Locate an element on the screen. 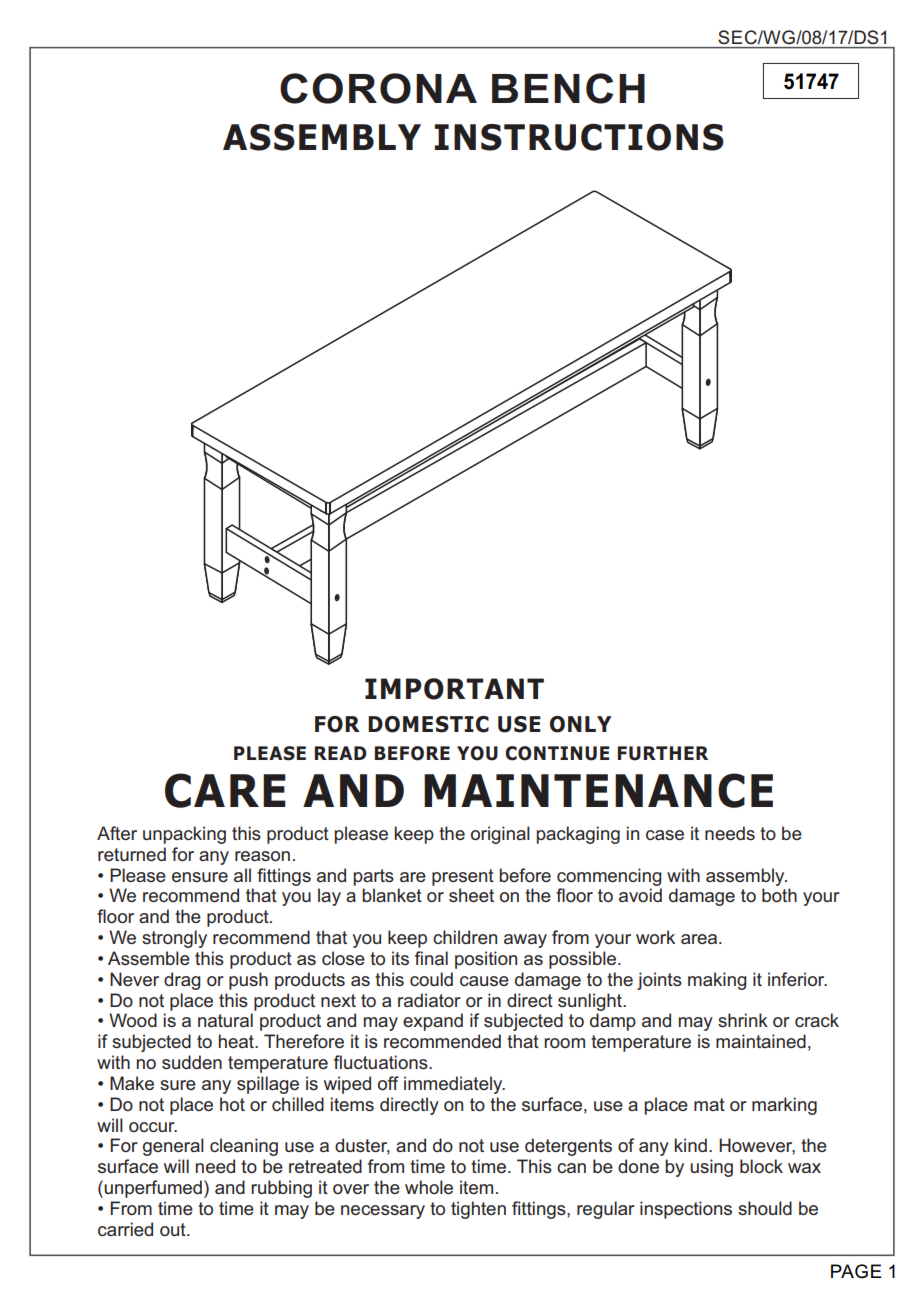  case is located at coordinates (665, 835).
